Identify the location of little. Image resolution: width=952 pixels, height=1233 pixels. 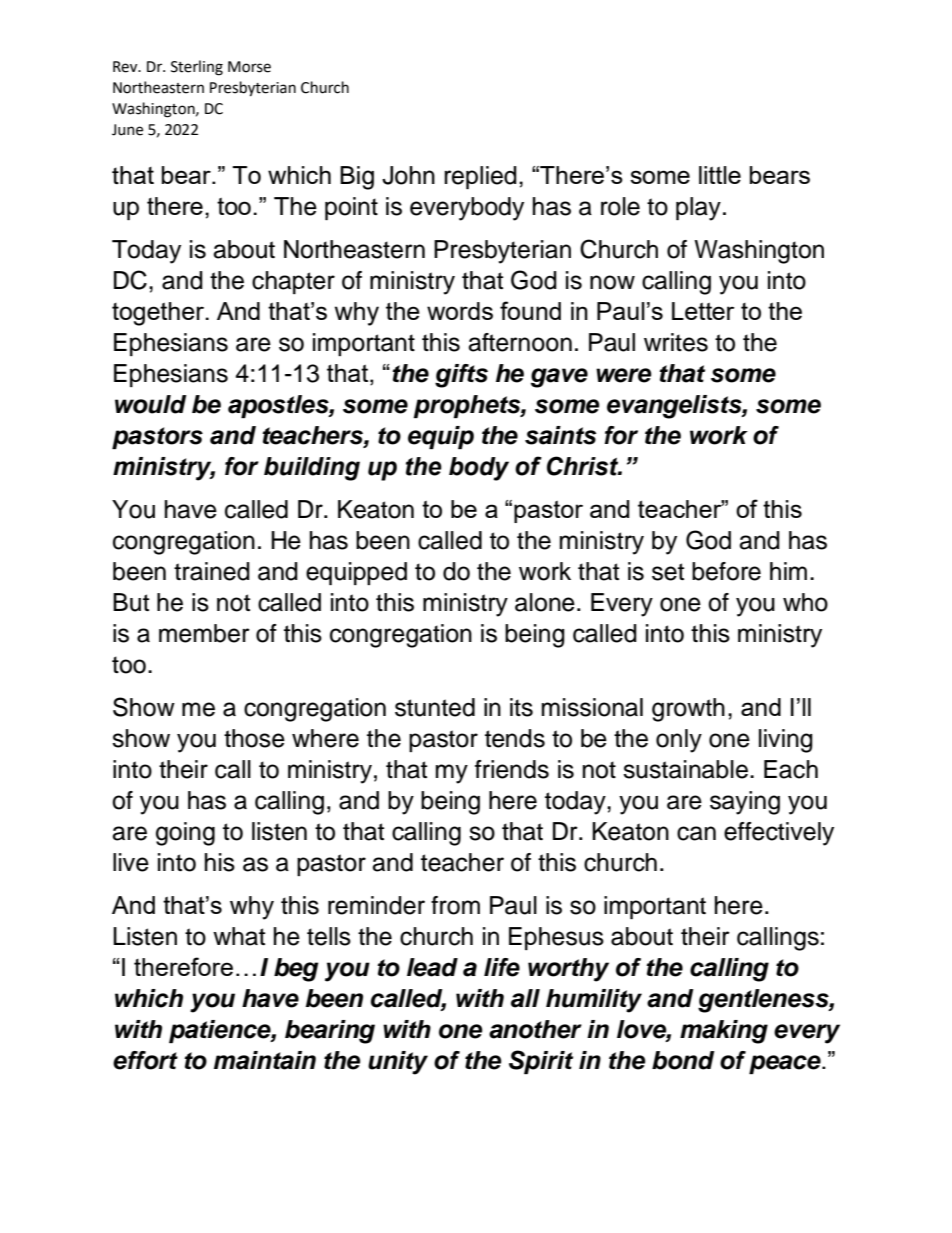
(720, 175).
